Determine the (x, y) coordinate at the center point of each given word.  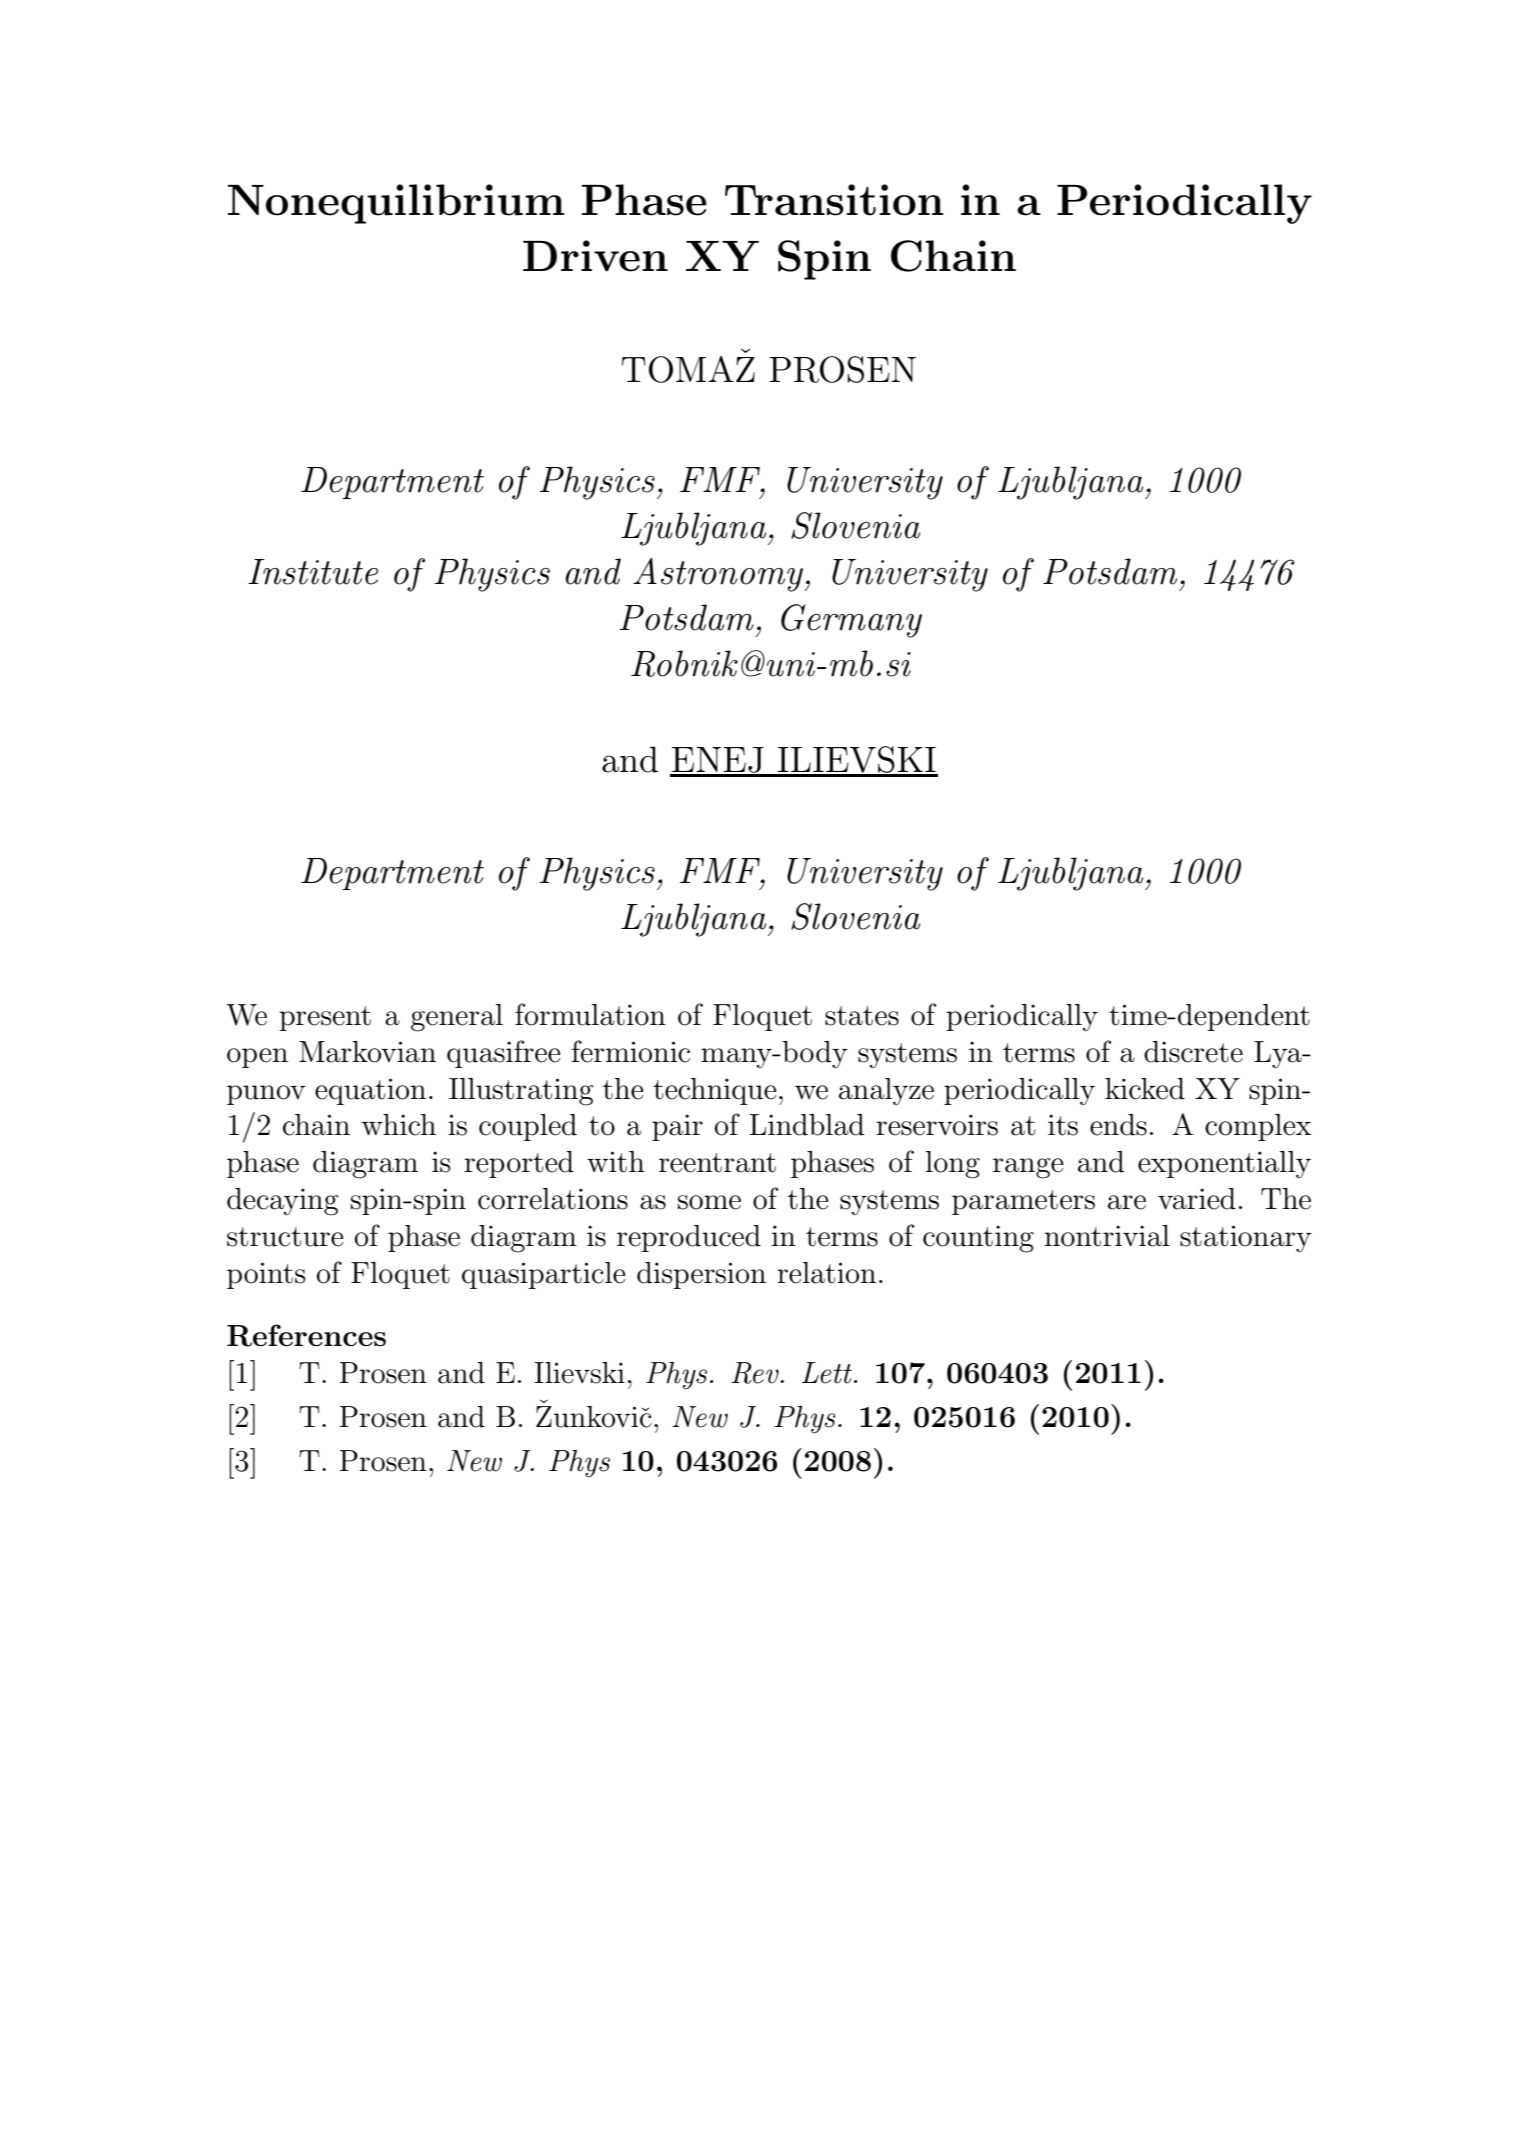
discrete (1193, 1052)
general (457, 1018)
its (1063, 1125)
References (306, 1335)
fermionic (631, 1051)
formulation (590, 1014)
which (399, 1125)
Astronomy (719, 575)
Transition (834, 200)
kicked (1145, 1089)
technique (714, 1091)
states (862, 1016)
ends (1118, 1125)
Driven (595, 256)
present (325, 1018)
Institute (313, 572)
